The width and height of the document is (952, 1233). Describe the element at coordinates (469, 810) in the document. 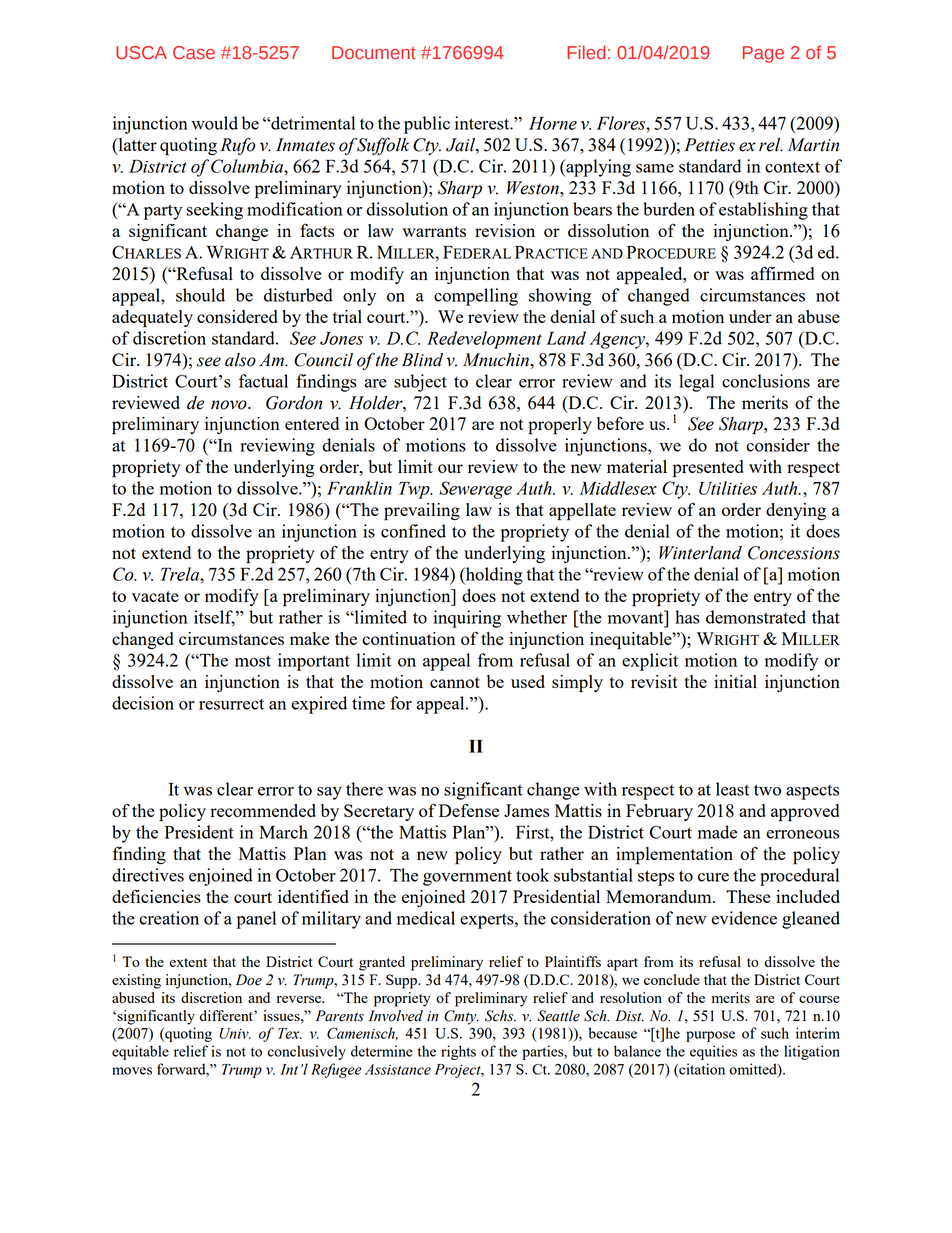

I see `Defense` at that location.
